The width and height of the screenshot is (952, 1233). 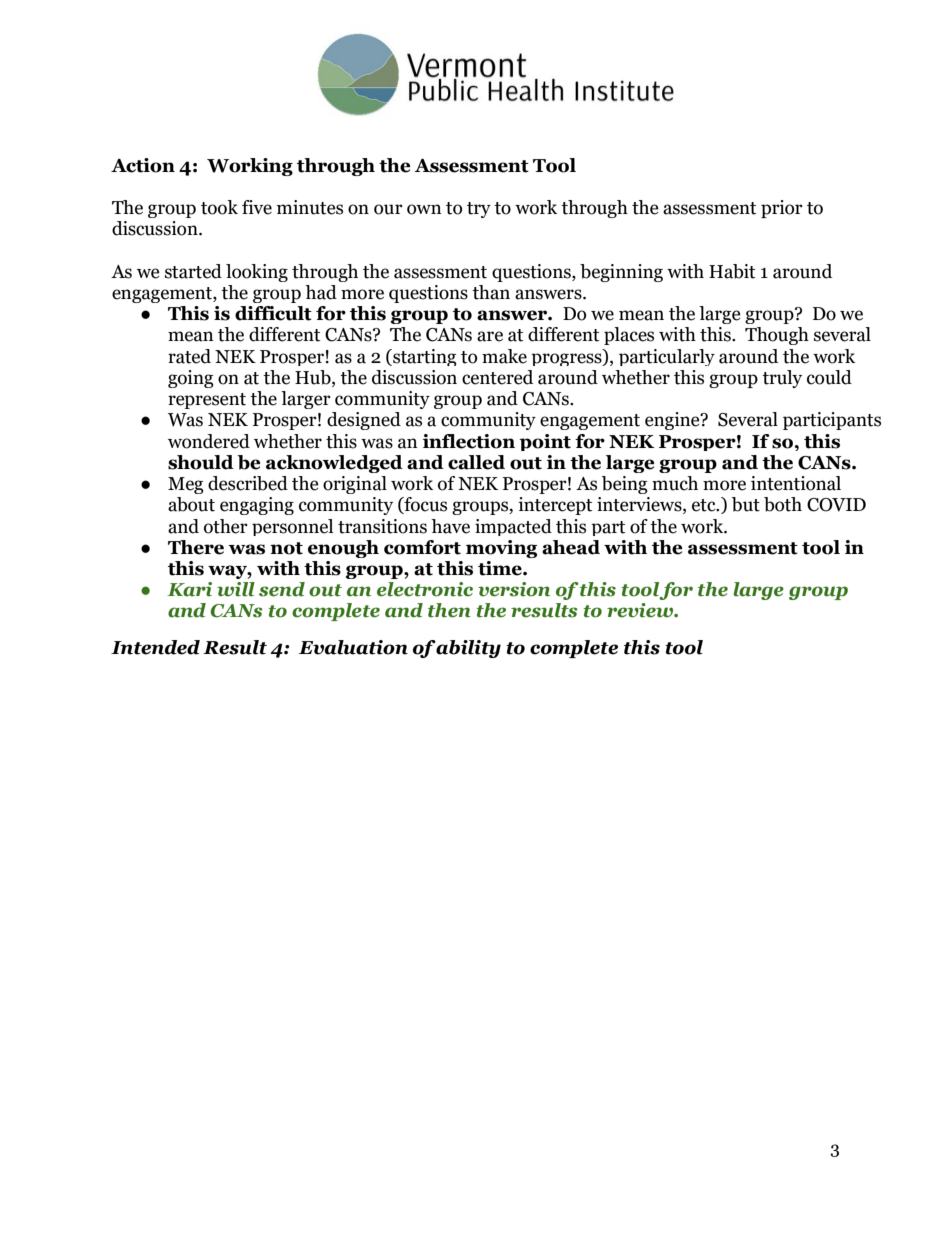 What do you see at coordinates (782, 379) in the screenshot?
I see `truly` at bounding box center [782, 379].
